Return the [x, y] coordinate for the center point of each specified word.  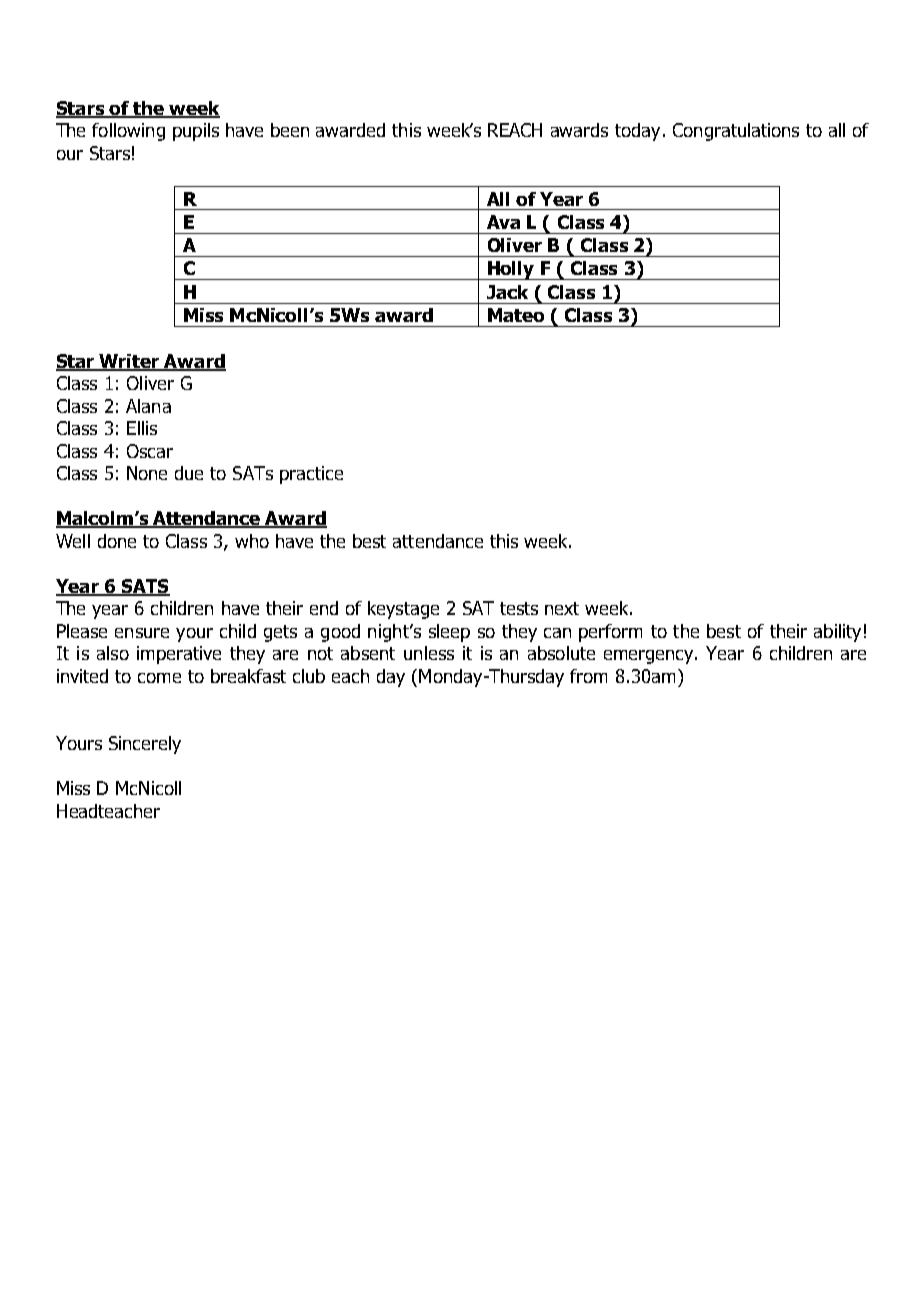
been [290, 130]
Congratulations [736, 132]
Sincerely [145, 745]
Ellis [142, 428]
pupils [196, 132]
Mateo [516, 315]
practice [311, 475]
